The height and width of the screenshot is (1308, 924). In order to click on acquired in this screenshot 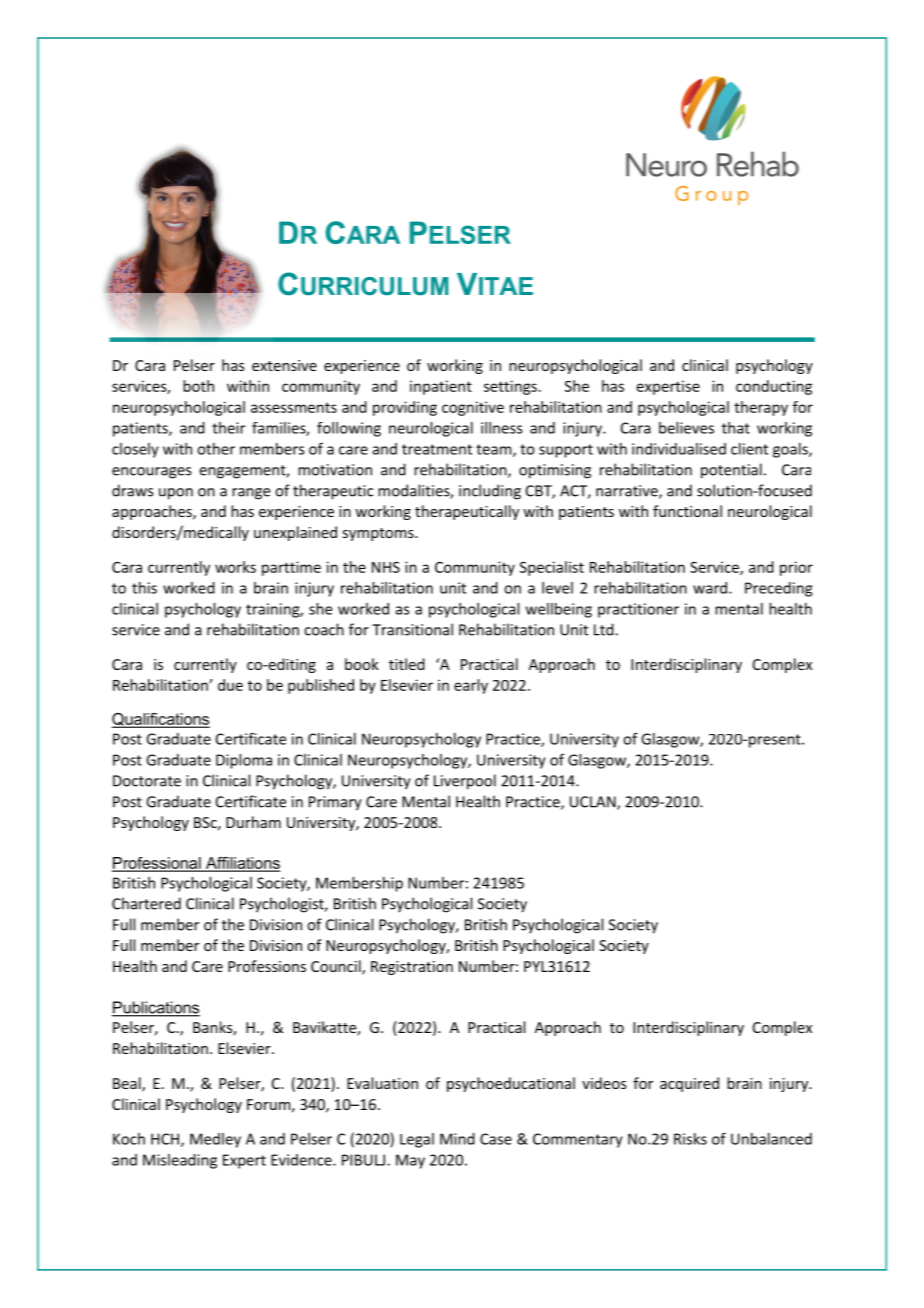, I will do `click(689, 1084)`.
